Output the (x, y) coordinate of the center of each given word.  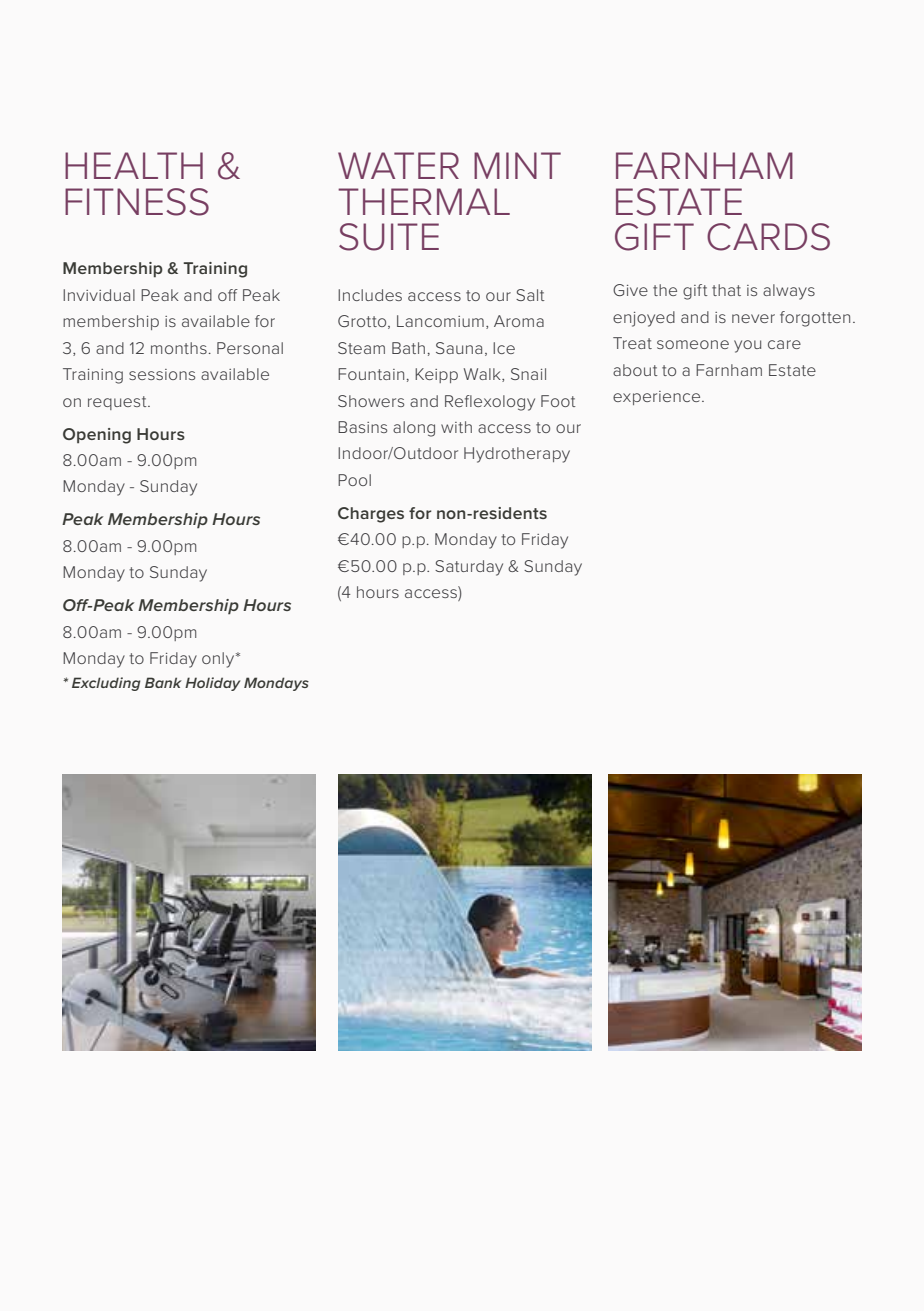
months (179, 348)
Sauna (459, 348)
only (219, 660)
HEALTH (134, 165)
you (747, 346)
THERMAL (424, 201)
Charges (371, 515)
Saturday (469, 568)
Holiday (212, 684)
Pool (354, 480)
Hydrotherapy (517, 455)
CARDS (768, 237)
